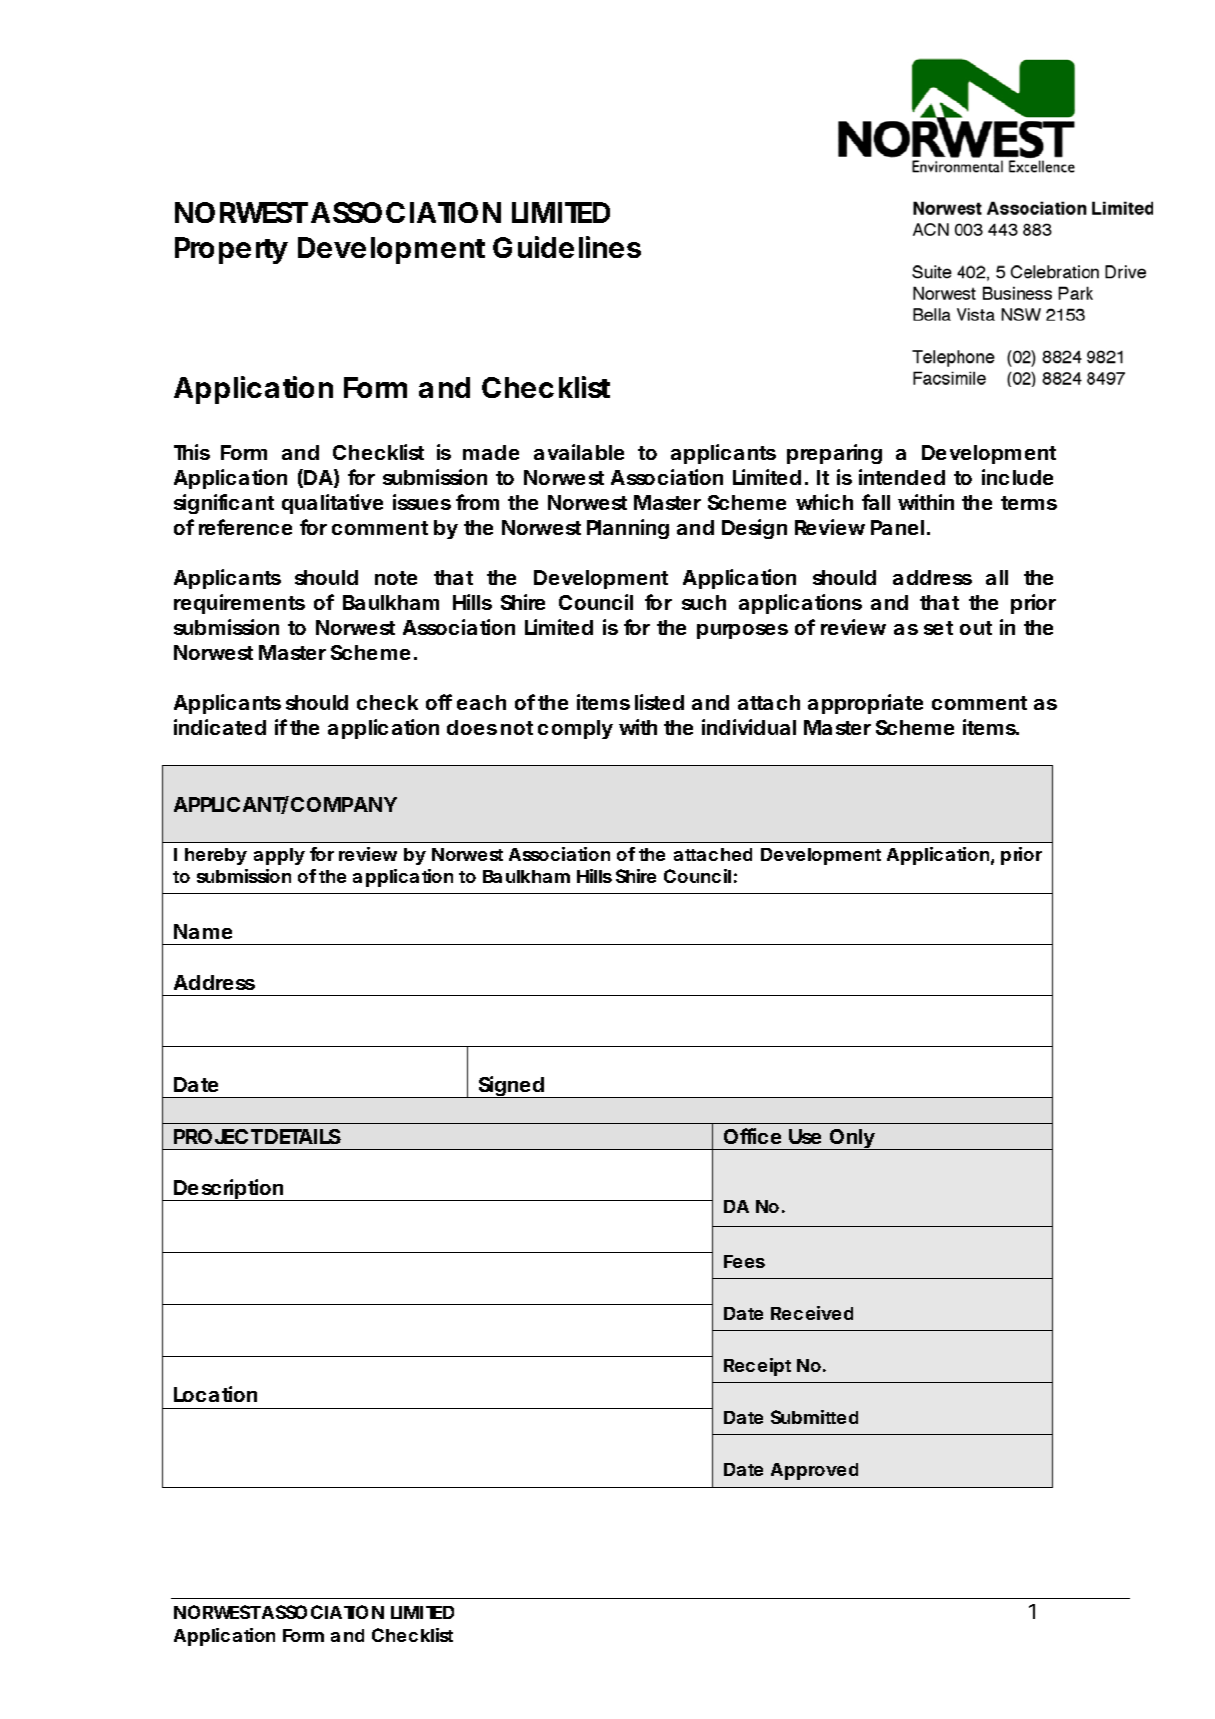 Image resolution: width=1215 pixels, height=1719 pixels. What do you see at coordinates (752, 1136) in the screenshot?
I see `Office` at bounding box center [752, 1136].
